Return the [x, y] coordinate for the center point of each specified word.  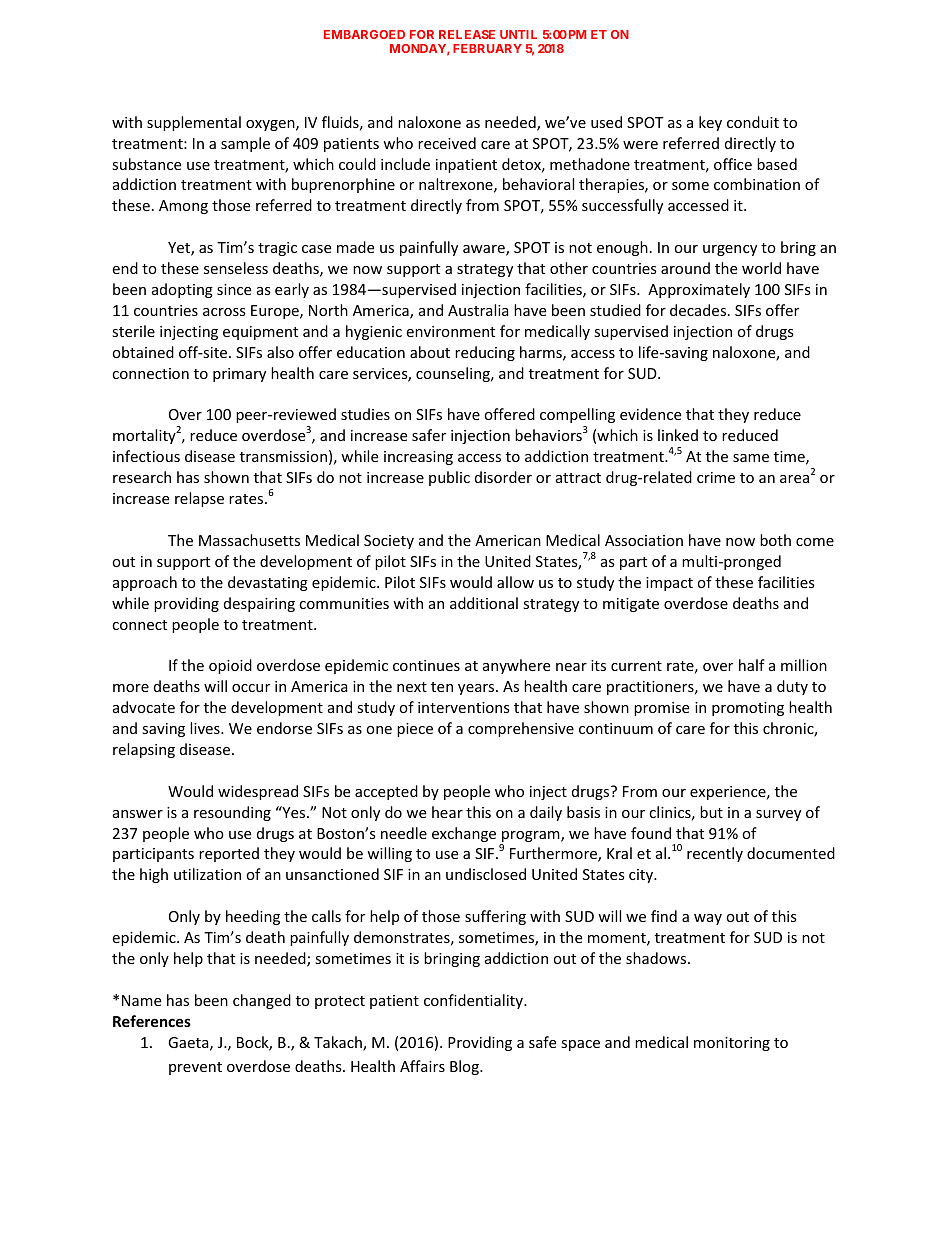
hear [447, 812]
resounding [232, 813]
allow [515, 582]
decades [699, 310]
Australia [478, 310]
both [775, 540]
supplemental [194, 123]
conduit [753, 122]
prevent [195, 1068]
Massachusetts [249, 540]
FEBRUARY [487, 48]
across [224, 312]
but [711, 812]
